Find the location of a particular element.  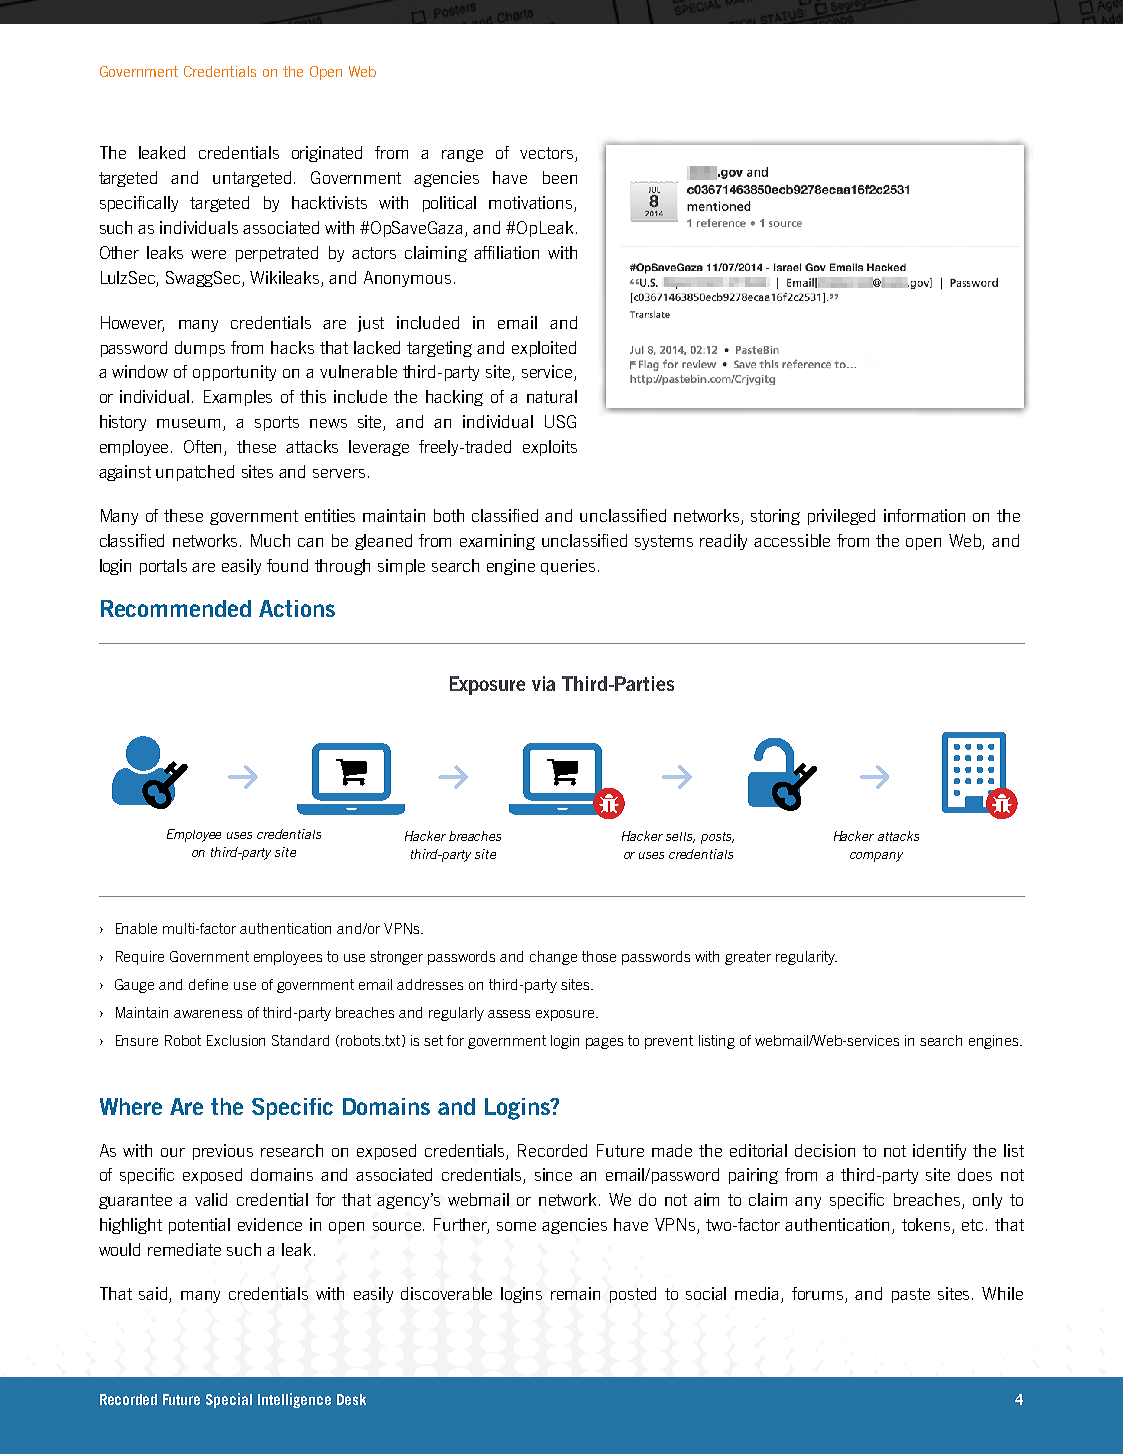

were is located at coordinates (208, 254).
